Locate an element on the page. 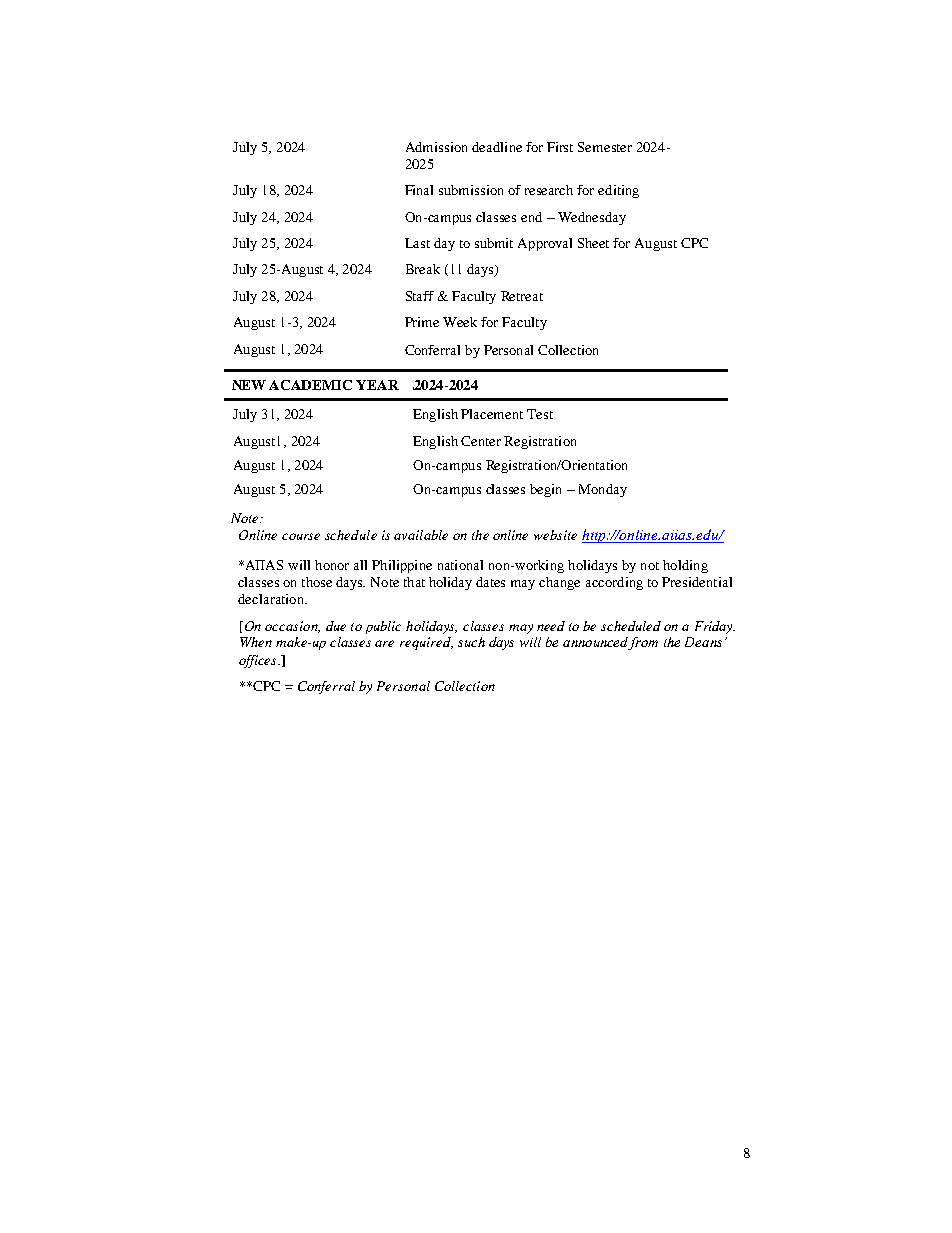  such is located at coordinates (471, 642).
